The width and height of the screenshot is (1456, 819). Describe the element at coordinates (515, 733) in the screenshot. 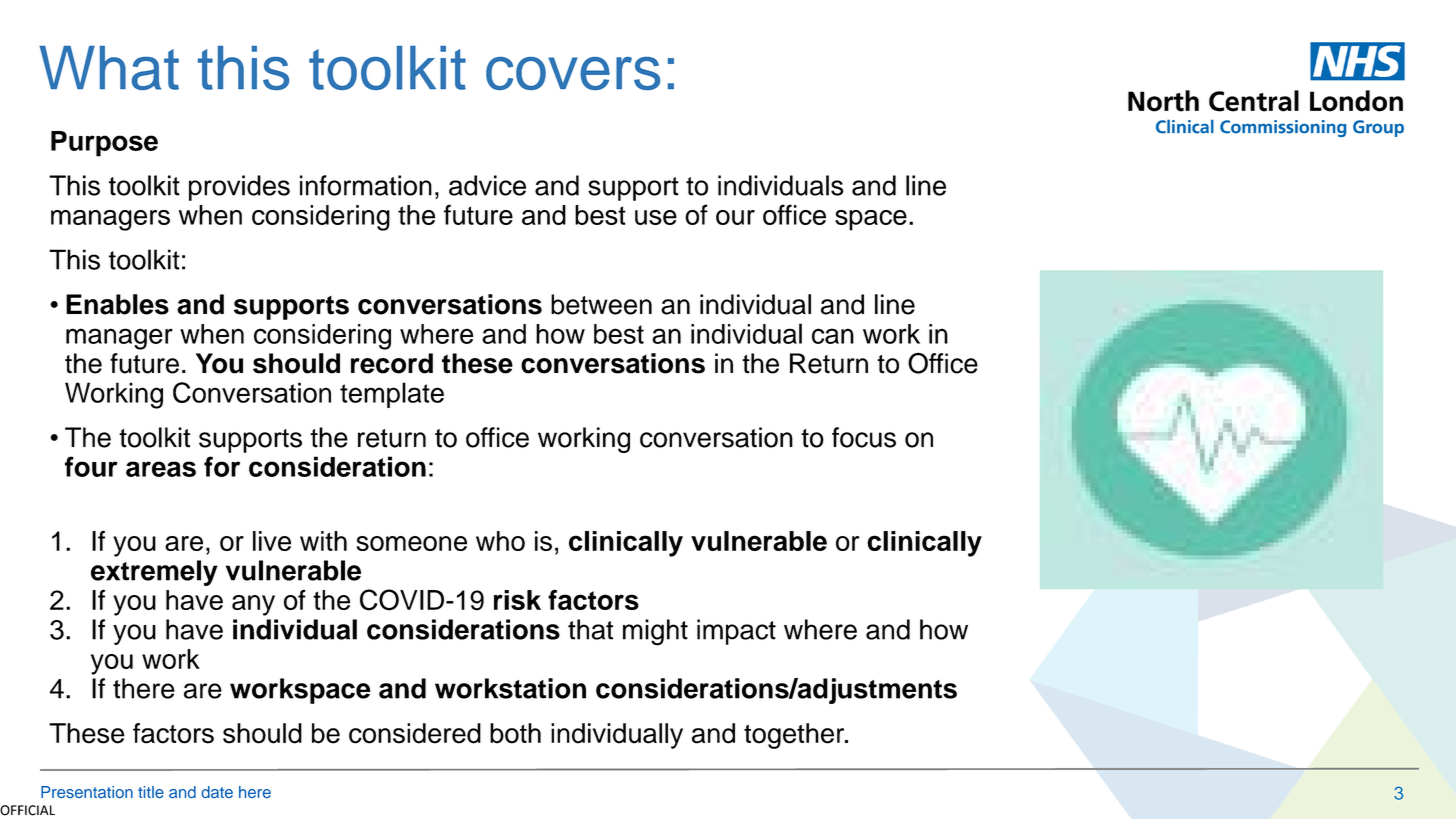

I see `both` at that location.
